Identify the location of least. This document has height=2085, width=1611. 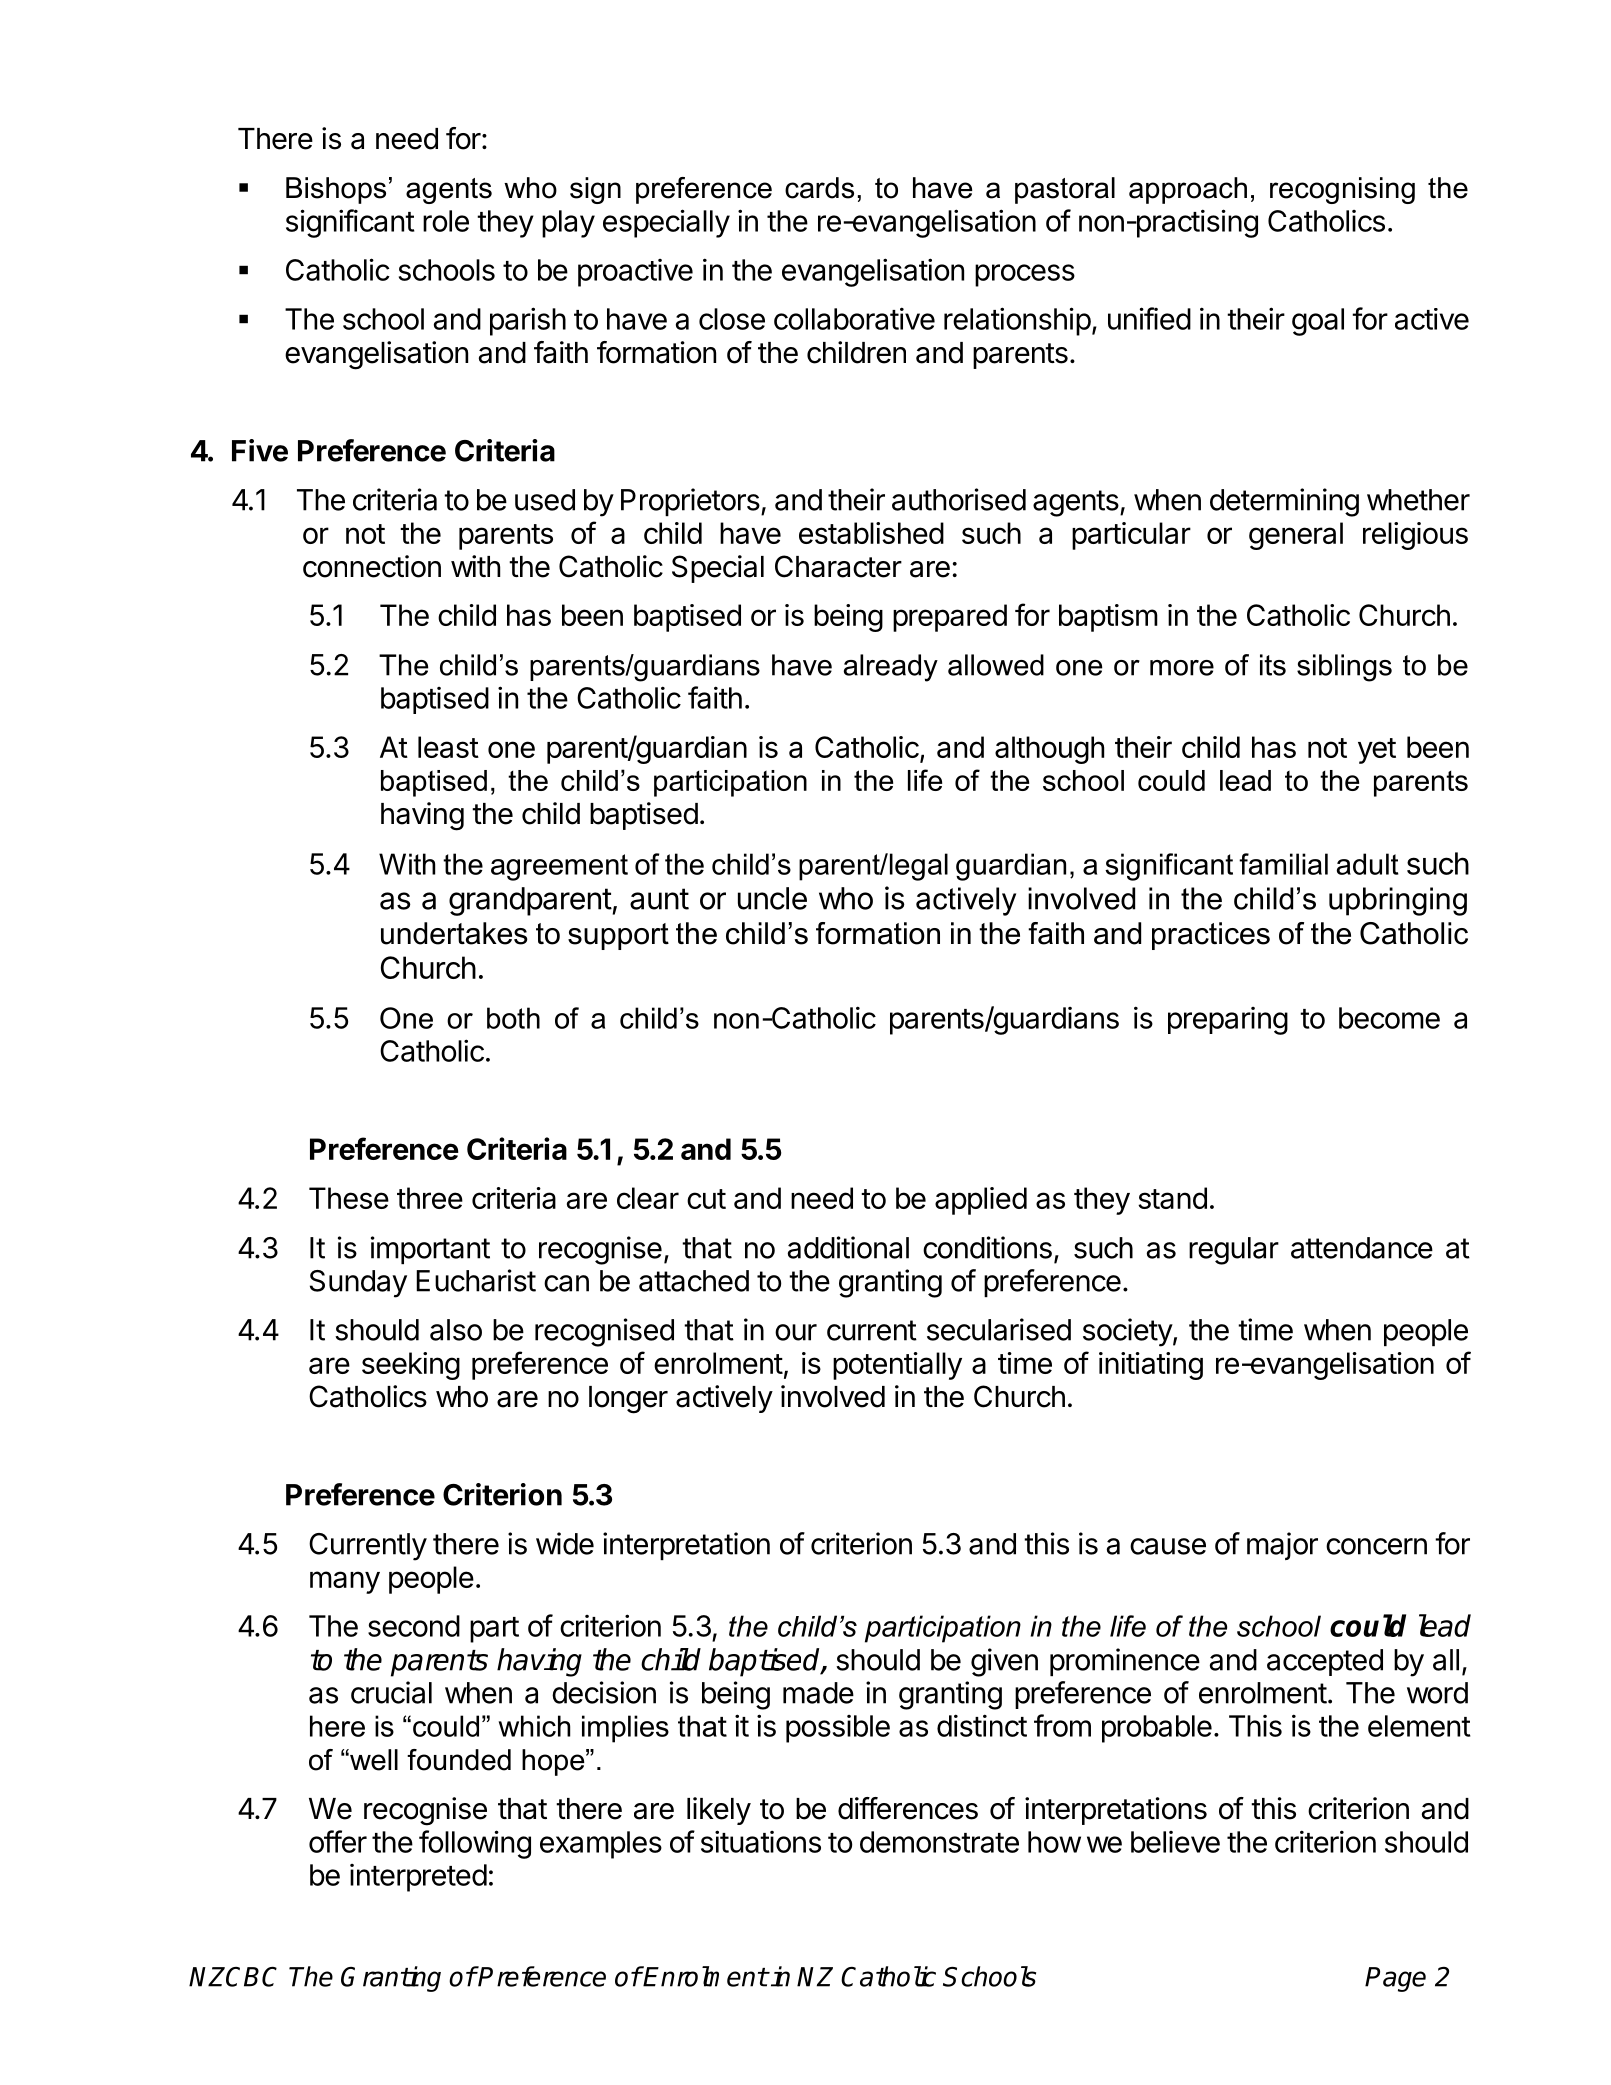
(448, 747).
